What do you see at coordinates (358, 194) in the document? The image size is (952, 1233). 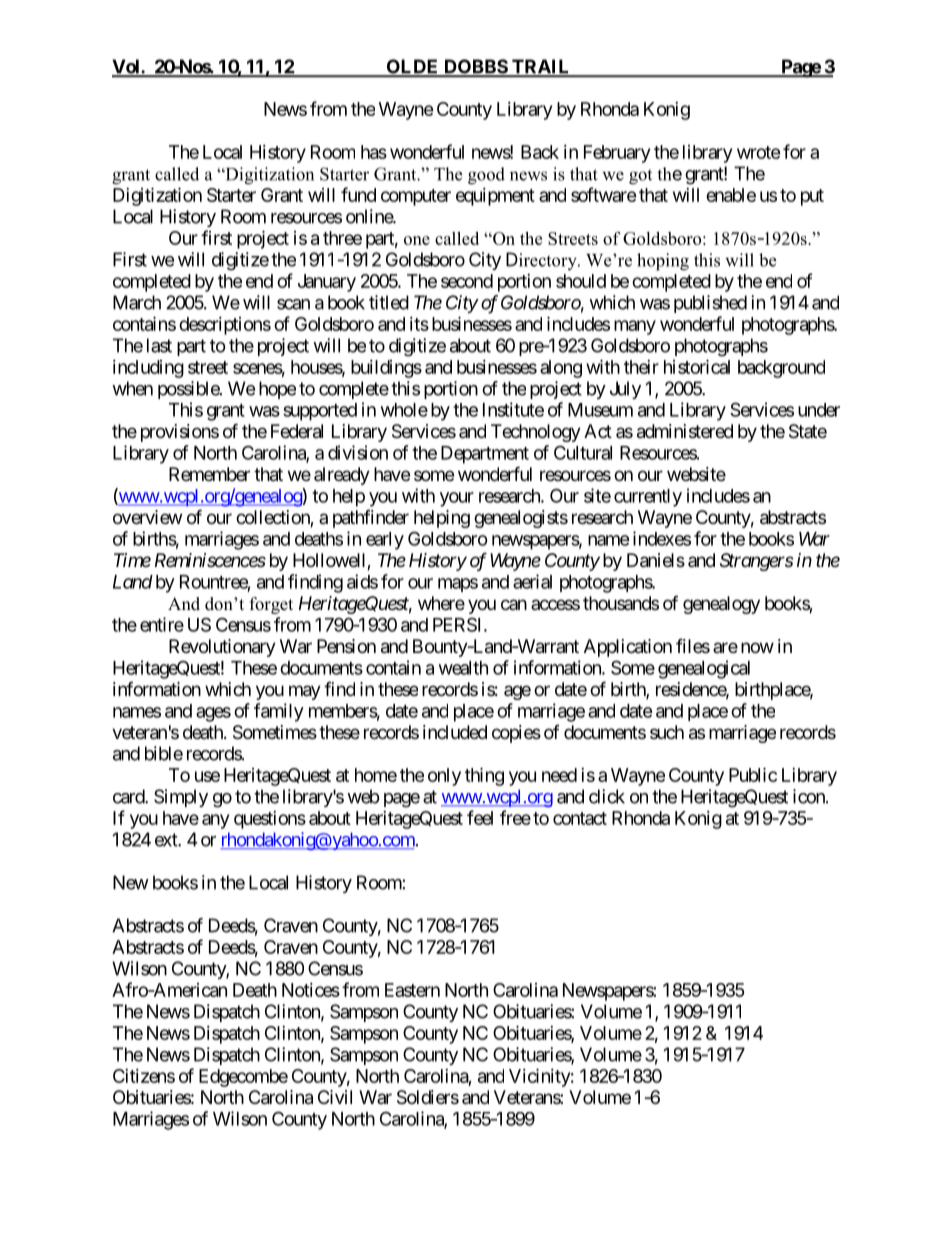 I see `fund` at bounding box center [358, 194].
